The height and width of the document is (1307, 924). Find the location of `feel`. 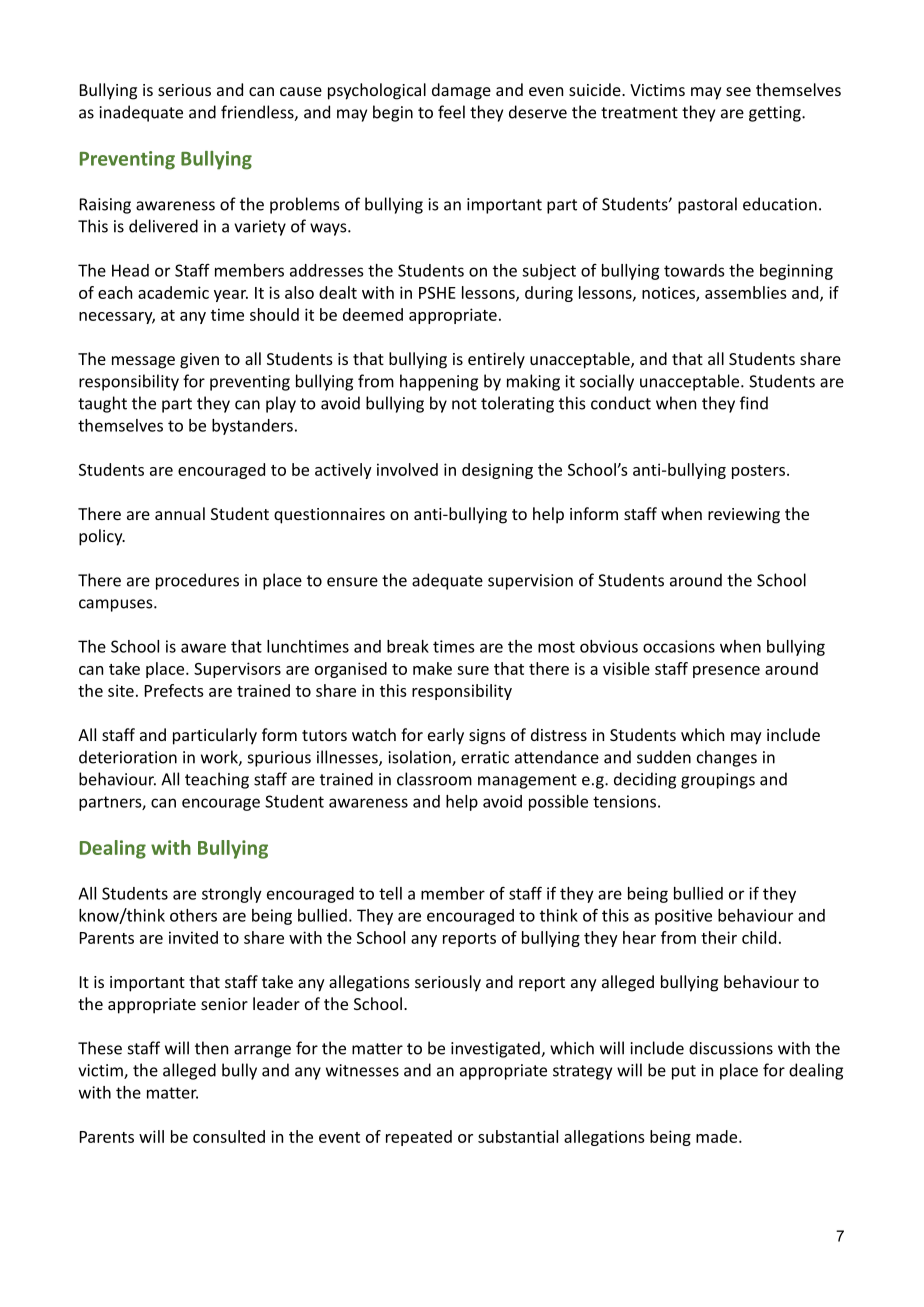

feel is located at coordinates (451, 112).
